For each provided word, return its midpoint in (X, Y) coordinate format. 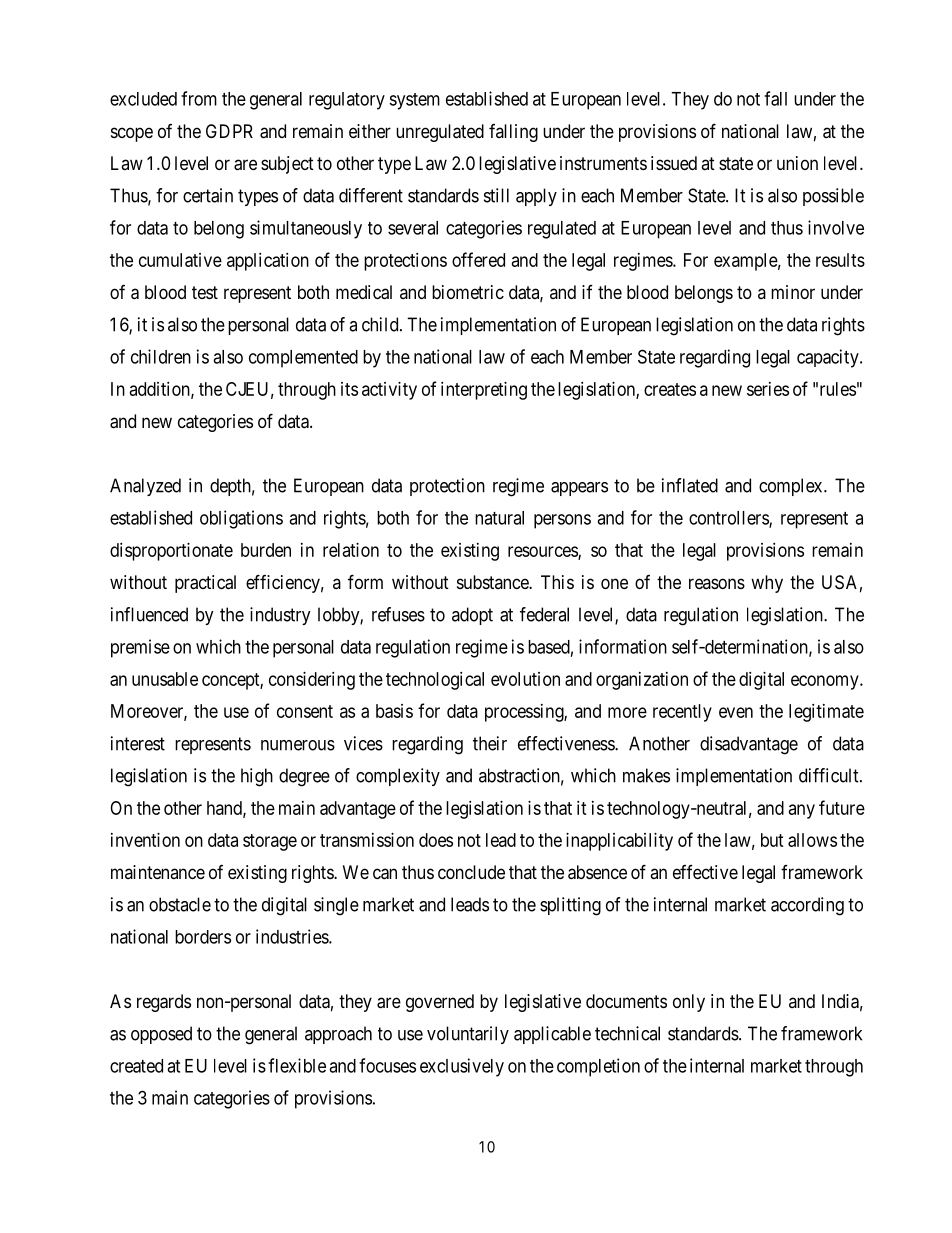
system (414, 101)
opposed (161, 1035)
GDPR (229, 131)
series (768, 389)
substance (493, 582)
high (257, 777)
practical (205, 584)
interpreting (484, 391)
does (436, 840)
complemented (303, 359)
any (802, 811)
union (797, 163)
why (767, 584)
